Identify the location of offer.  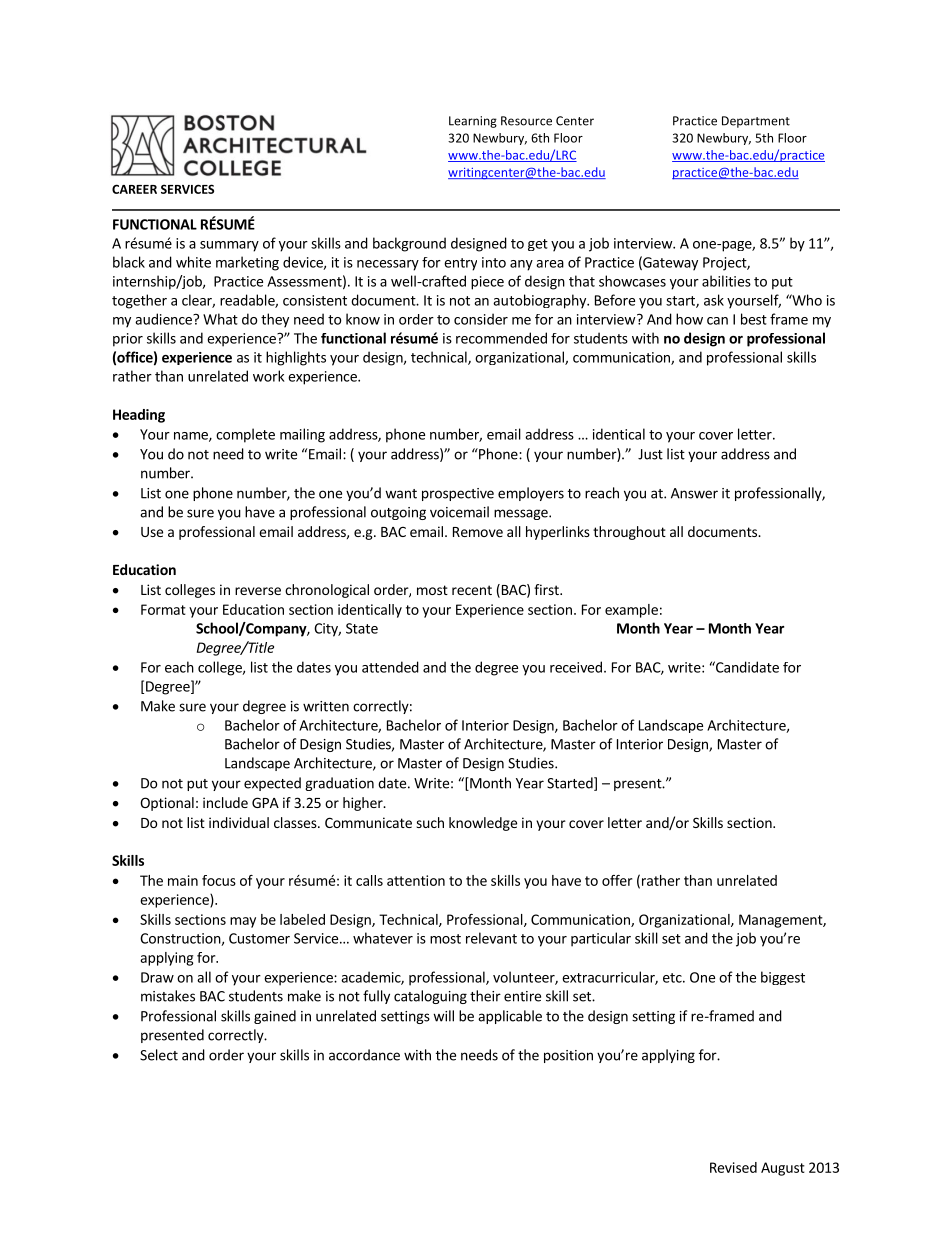
(617, 880).
